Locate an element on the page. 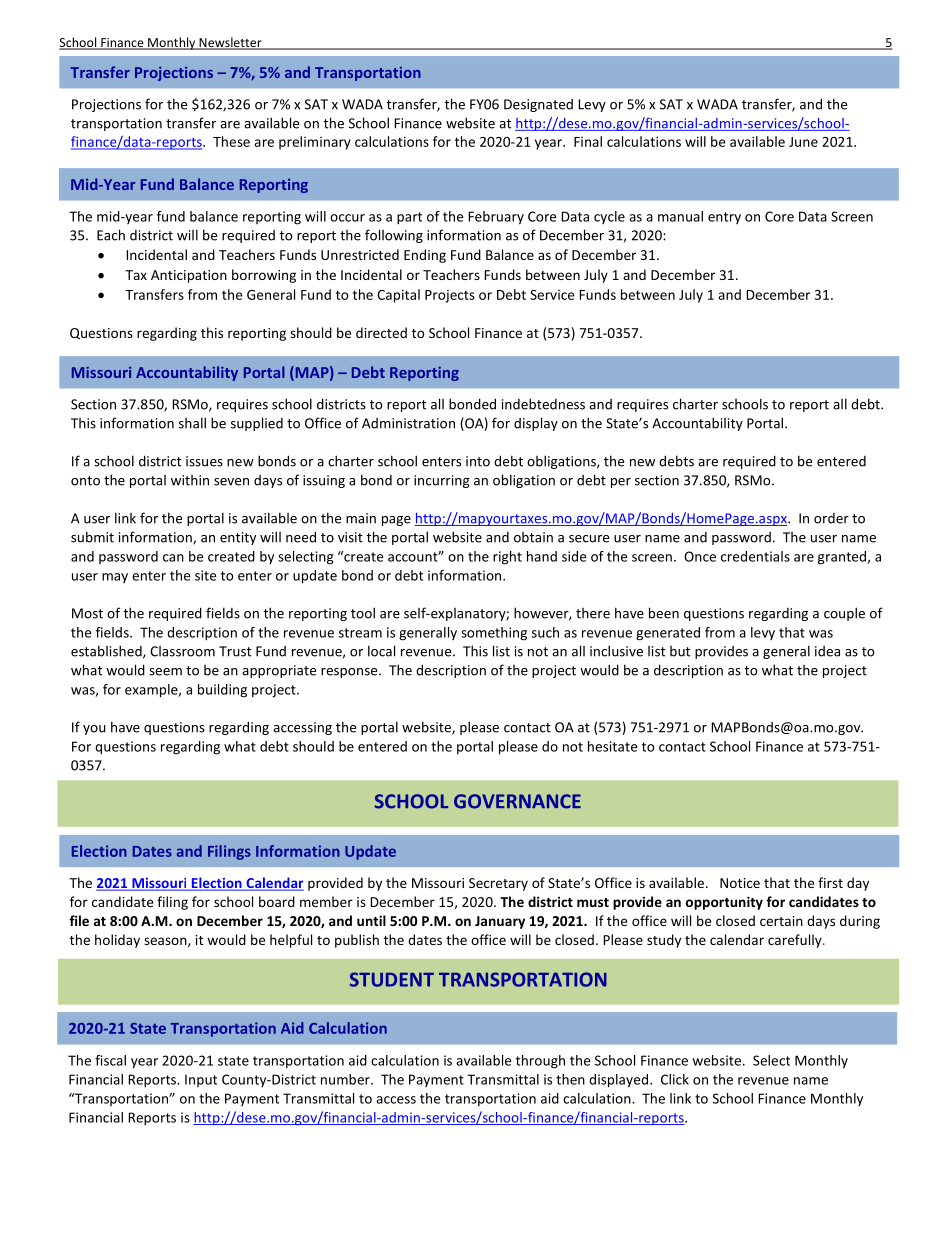  Input is located at coordinates (201, 1080).
